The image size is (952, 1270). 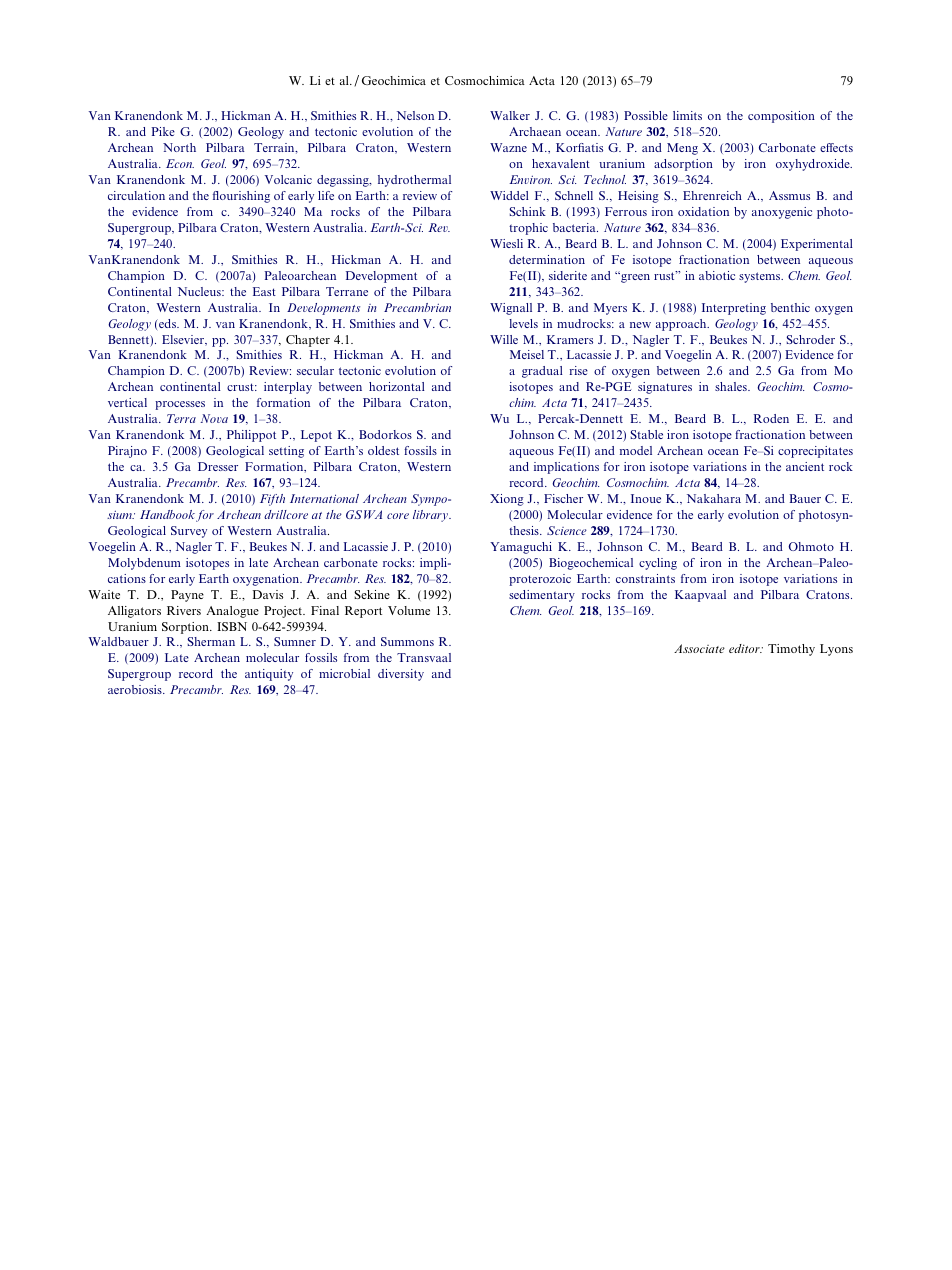 I want to click on editor, so click(x=745, y=648).
